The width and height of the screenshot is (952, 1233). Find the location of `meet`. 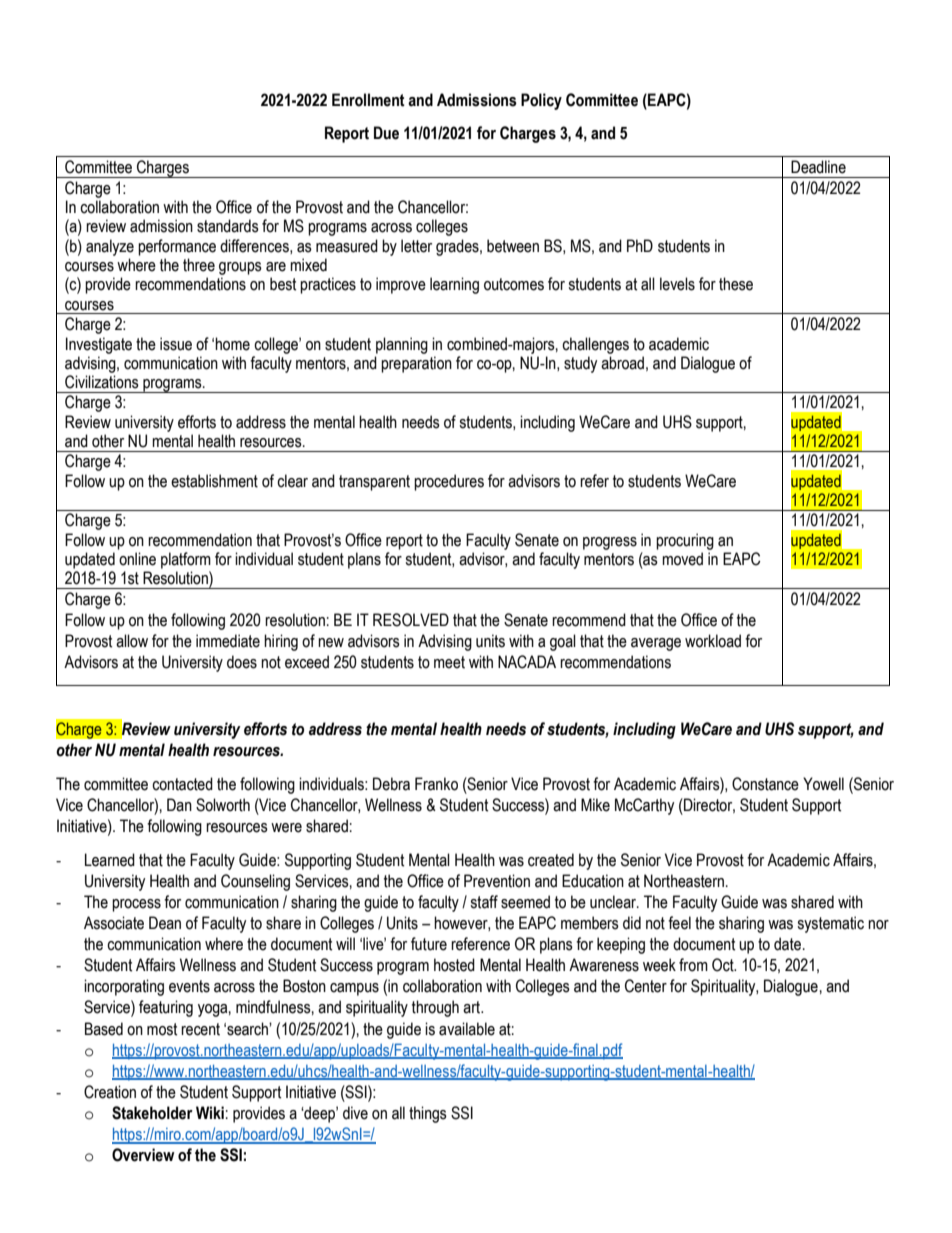

meet is located at coordinates (449, 662).
